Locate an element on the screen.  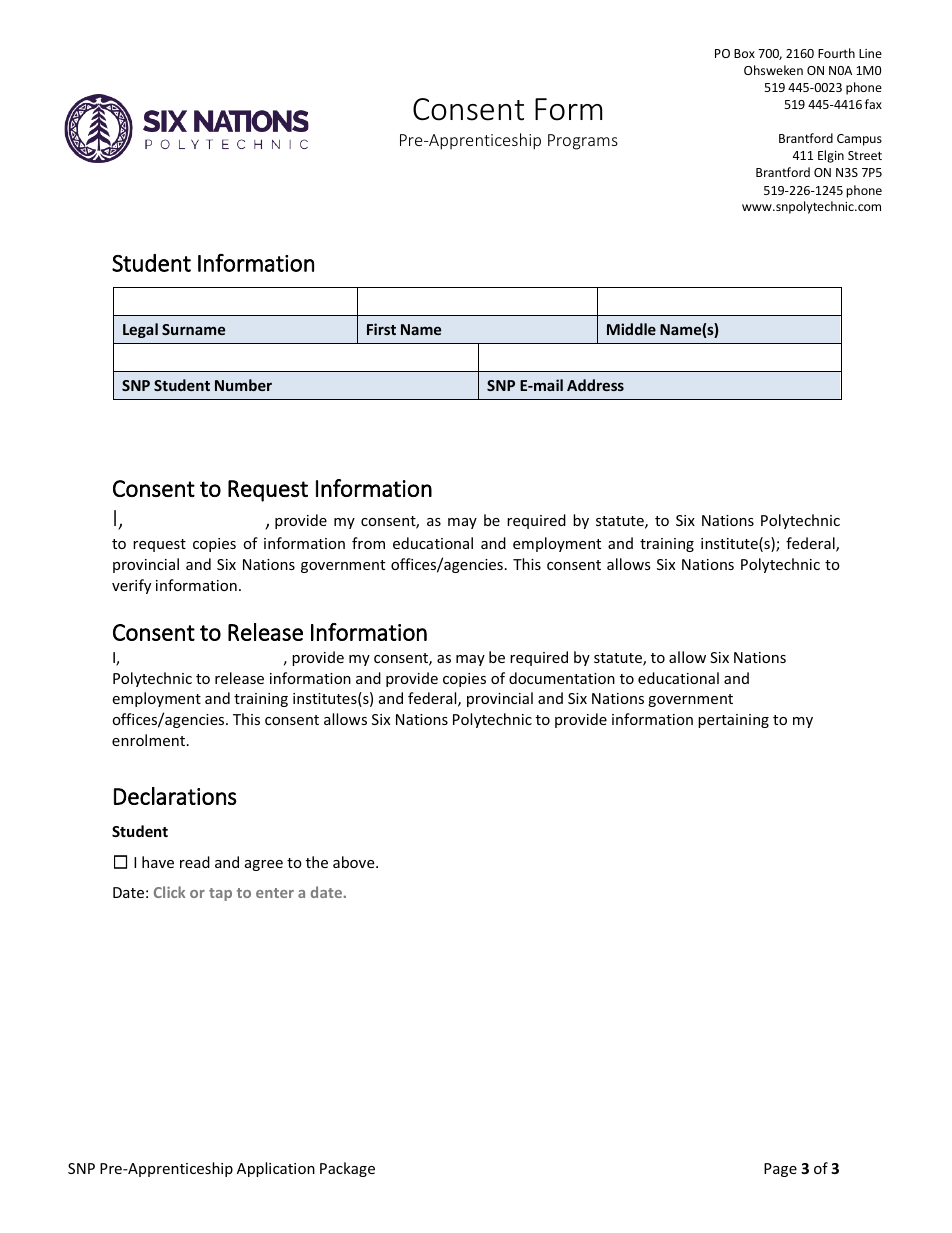
Application is located at coordinates (276, 1169).
